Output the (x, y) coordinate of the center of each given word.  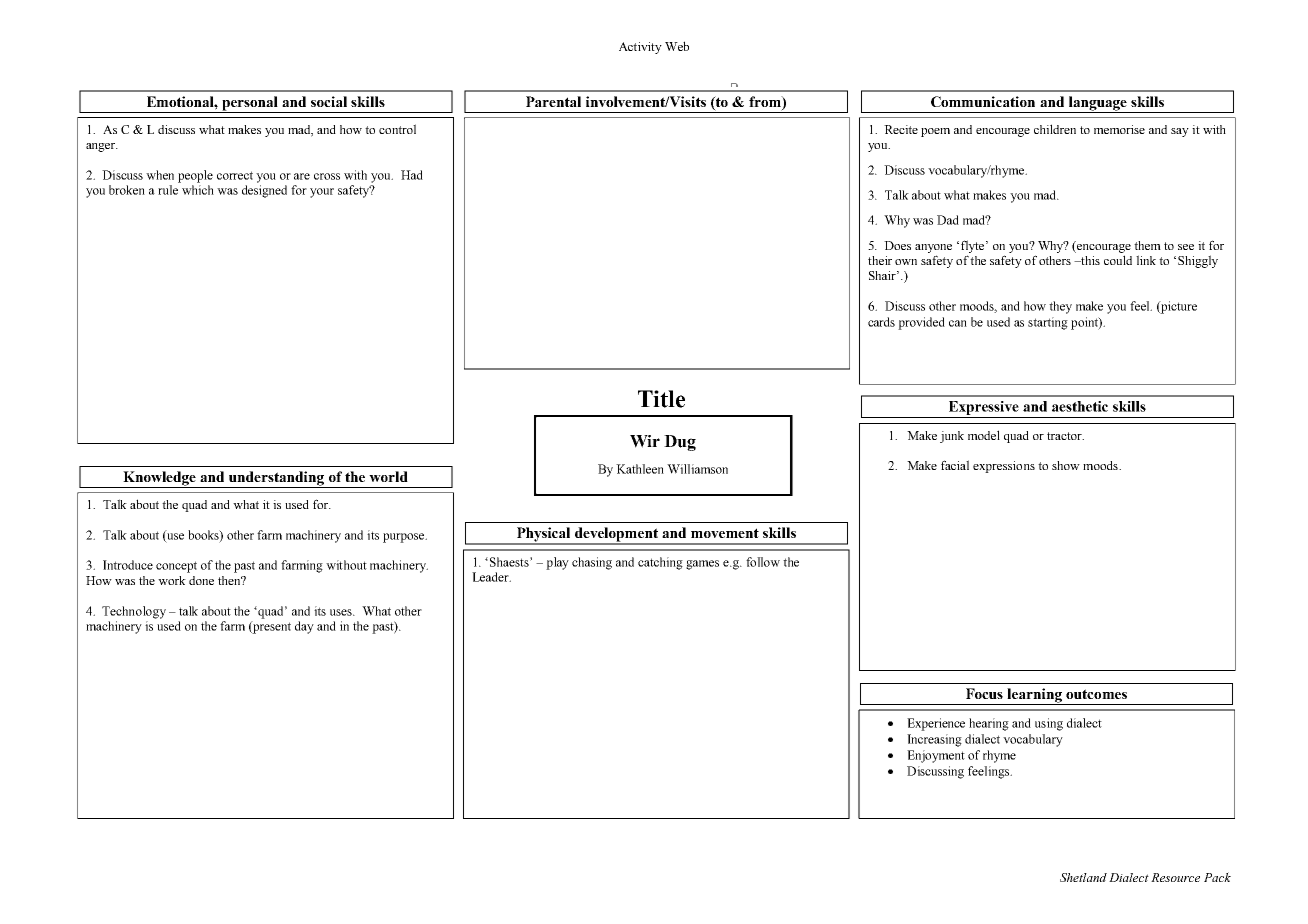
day (304, 627)
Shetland (1083, 877)
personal (250, 104)
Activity (640, 48)
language (1097, 104)
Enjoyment (936, 756)
